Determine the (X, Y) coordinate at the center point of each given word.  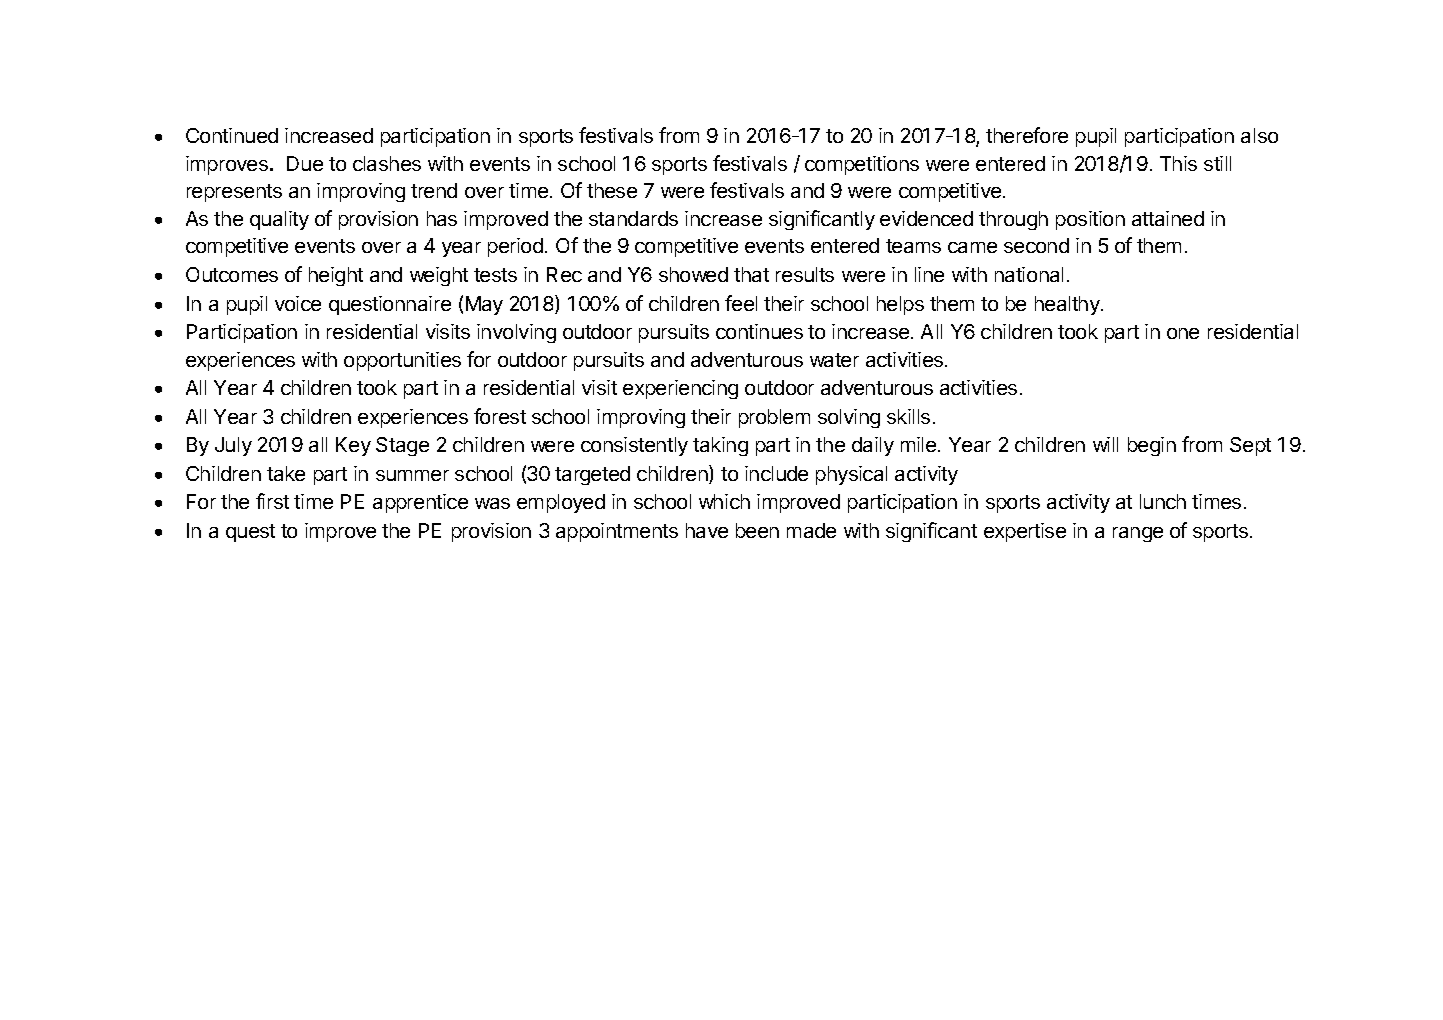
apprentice (420, 503)
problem (774, 418)
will (1105, 444)
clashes (387, 163)
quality (279, 220)
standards (633, 218)
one (1183, 333)
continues (759, 331)
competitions (862, 165)
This (1178, 163)
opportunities (402, 361)
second (1036, 245)
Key (353, 446)
